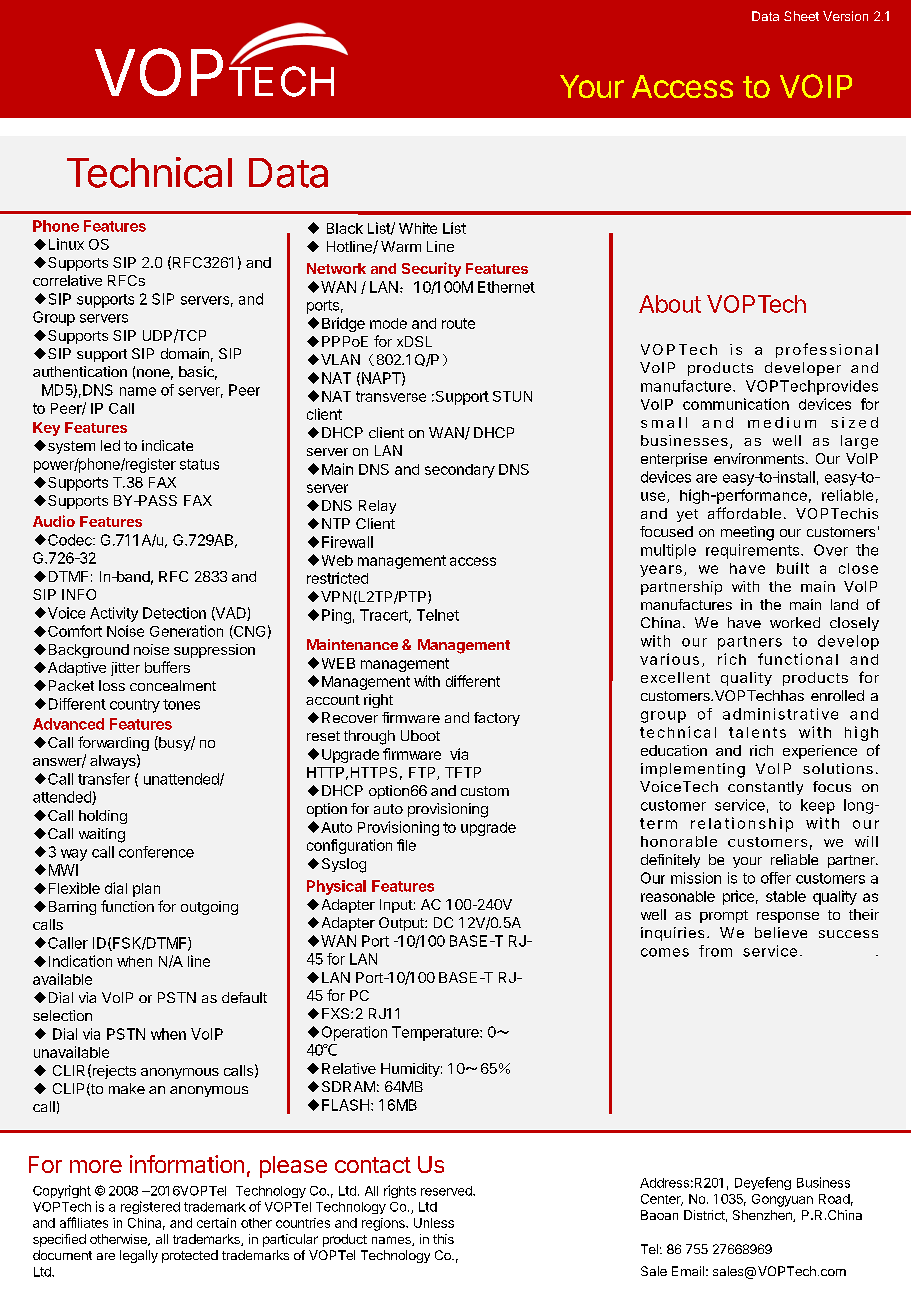  I want to click on believe, so click(781, 932).
